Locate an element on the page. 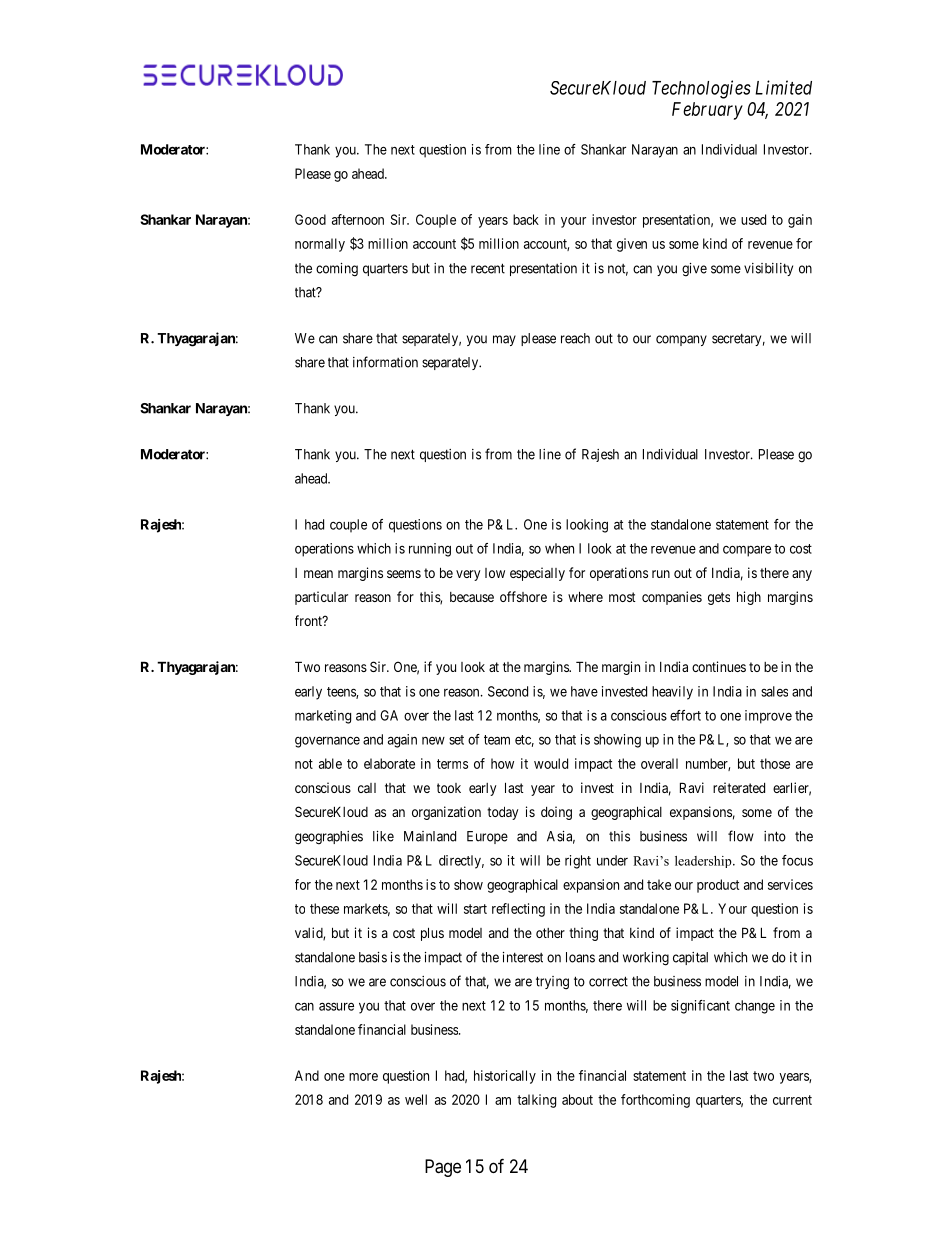 Image resolution: width=952 pixels, height=1233 pixels. compare is located at coordinates (747, 551).
